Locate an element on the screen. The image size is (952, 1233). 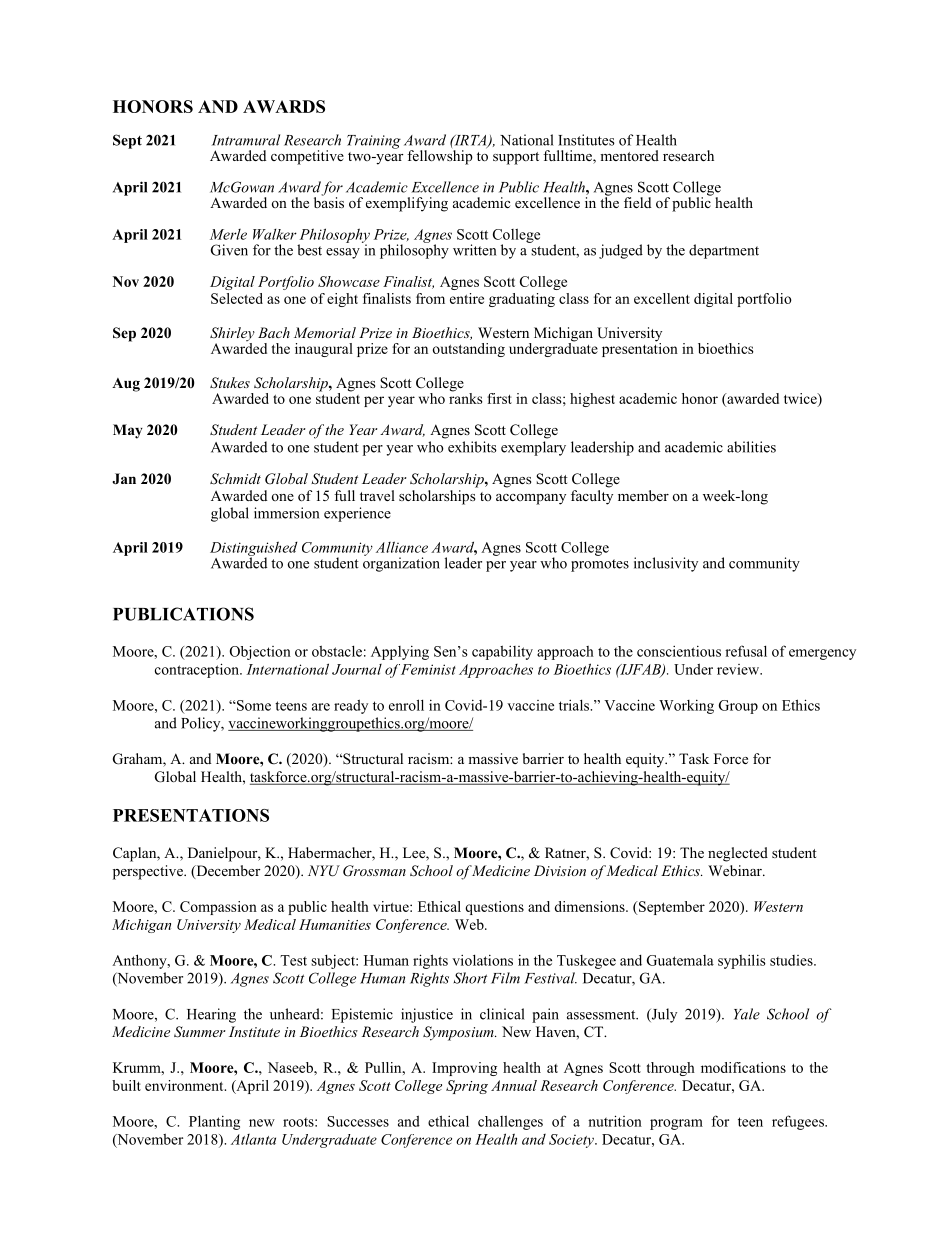
fellowship is located at coordinates (440, 157).
